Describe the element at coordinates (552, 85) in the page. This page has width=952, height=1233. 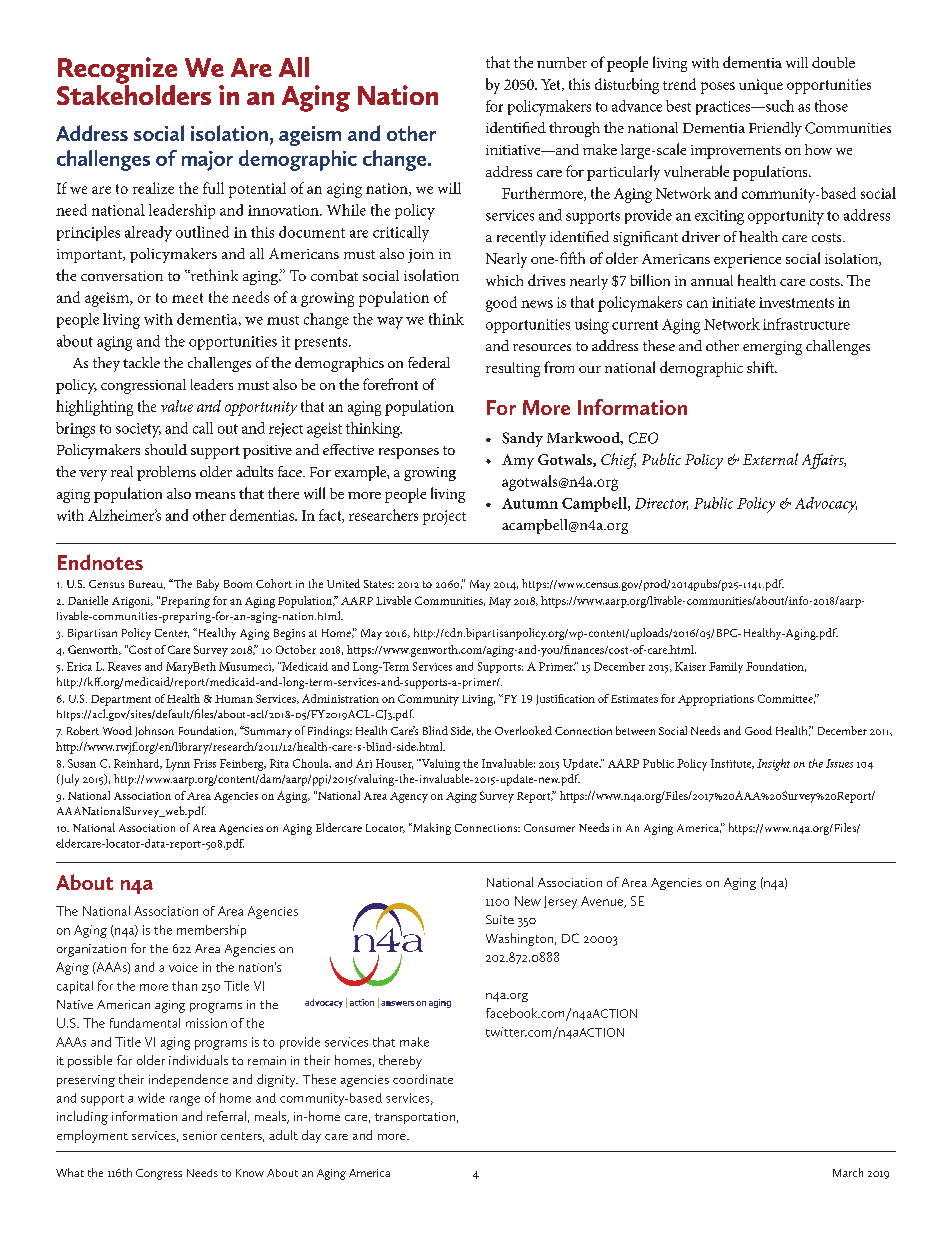
I see `Yet` at that location.
